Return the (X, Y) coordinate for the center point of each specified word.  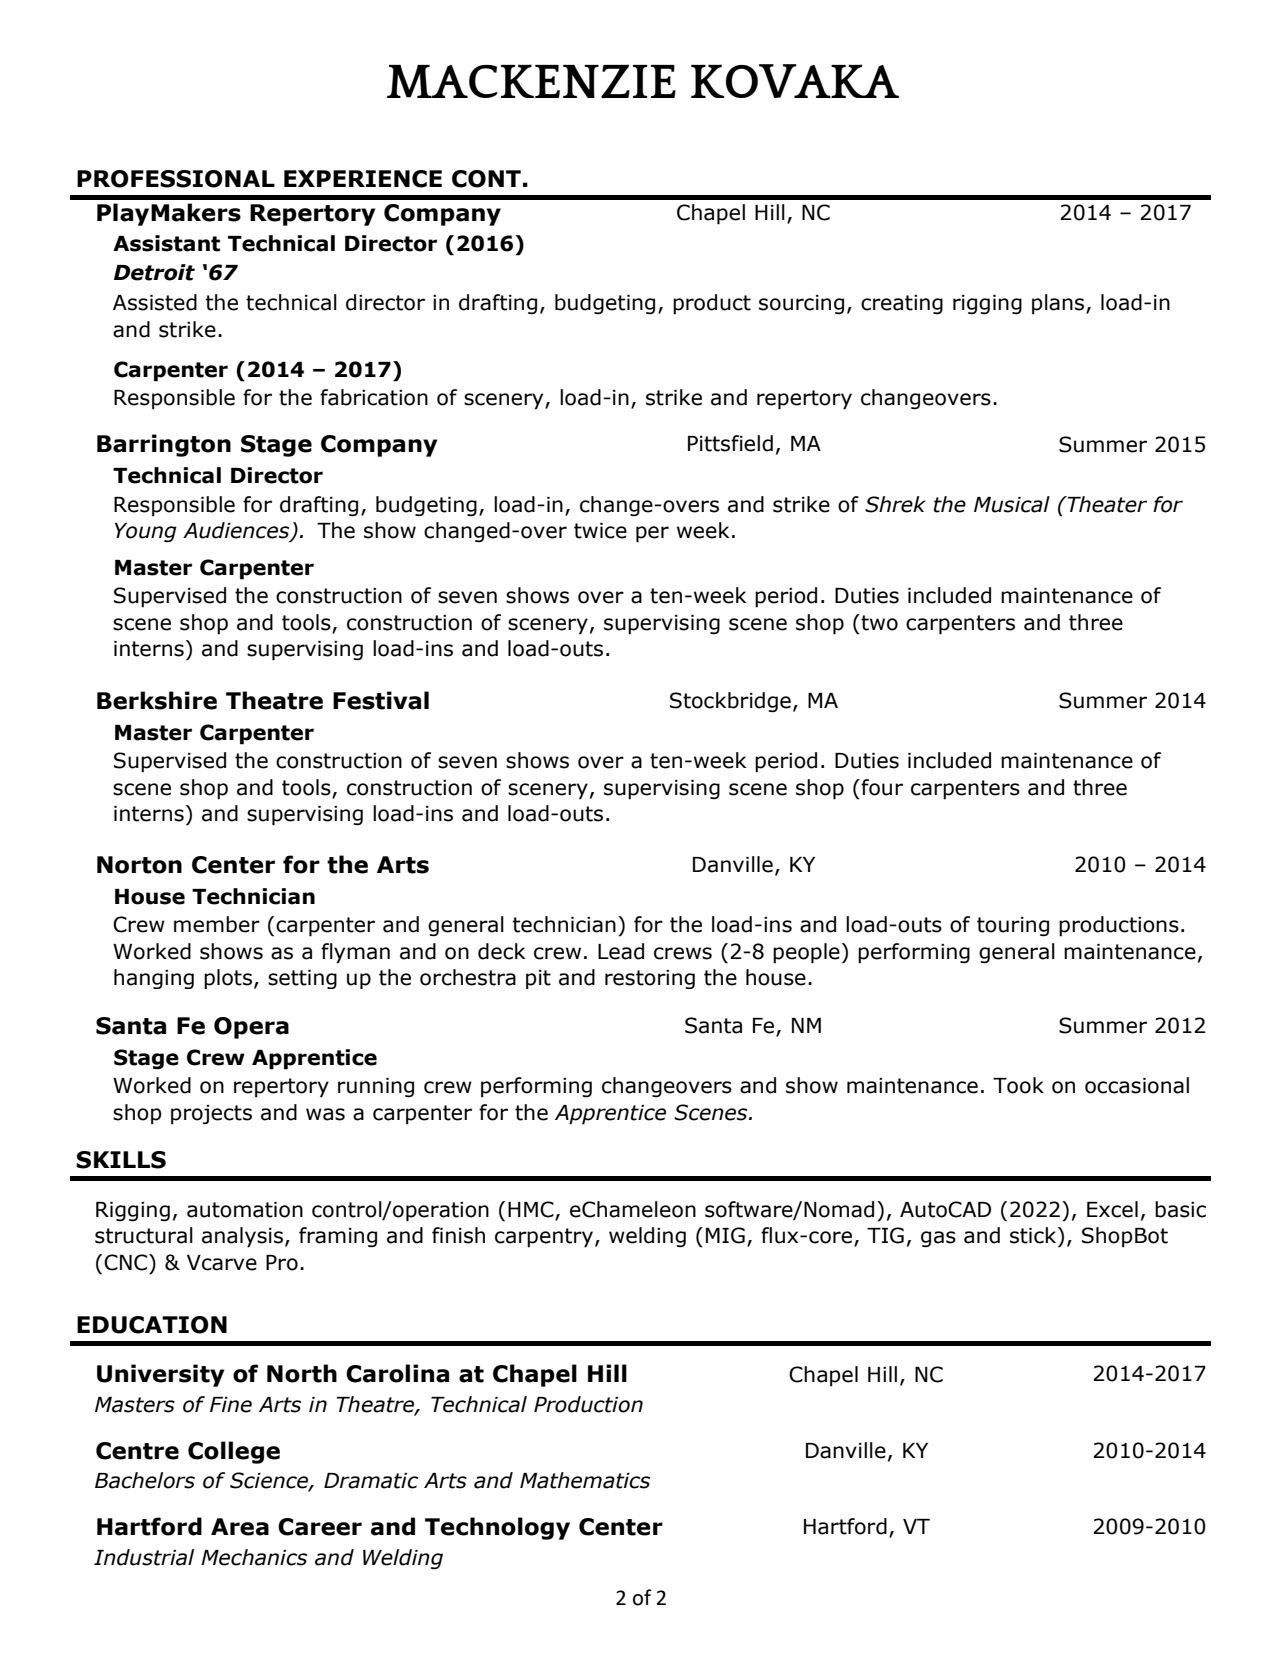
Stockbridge (730, 702)
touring (1013, 927)
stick (1034, 1235)
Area (240, 1527)
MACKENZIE (531, 81)
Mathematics (585, 1480)
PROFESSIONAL (176, 179)
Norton (139, 865)
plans (1059, 304)
